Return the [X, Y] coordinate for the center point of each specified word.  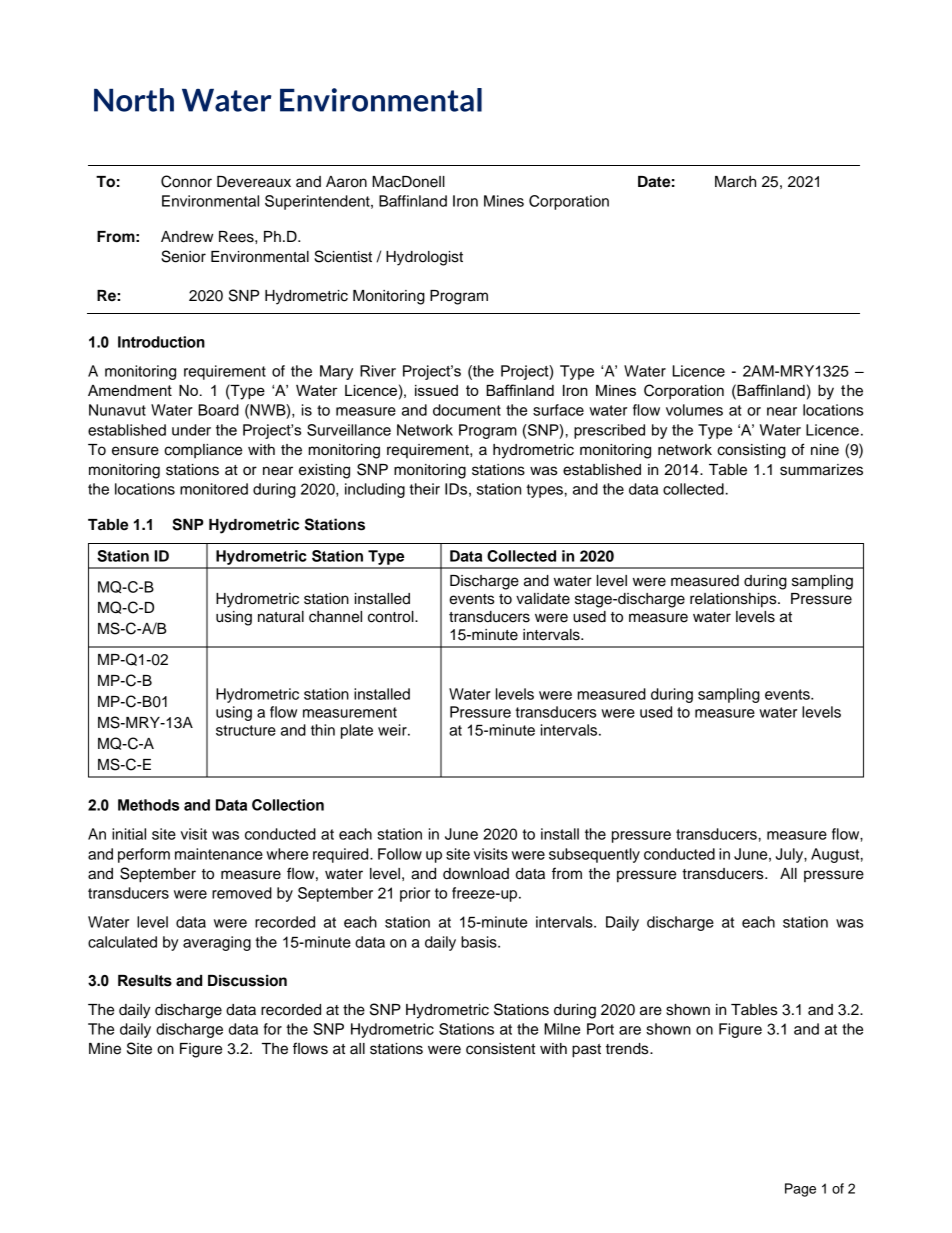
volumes [694, 410]
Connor [186, 181]
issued [436, 390]
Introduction [161, 342]
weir [393, 730]
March [735, 182]
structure [246, 730]
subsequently [594, 855]
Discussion [247, 981]
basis [480, 942]
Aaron [346, 182]
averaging [217, 943]
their [424, 489]
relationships [734, 600]
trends [628, 1049]
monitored [214, 489]
